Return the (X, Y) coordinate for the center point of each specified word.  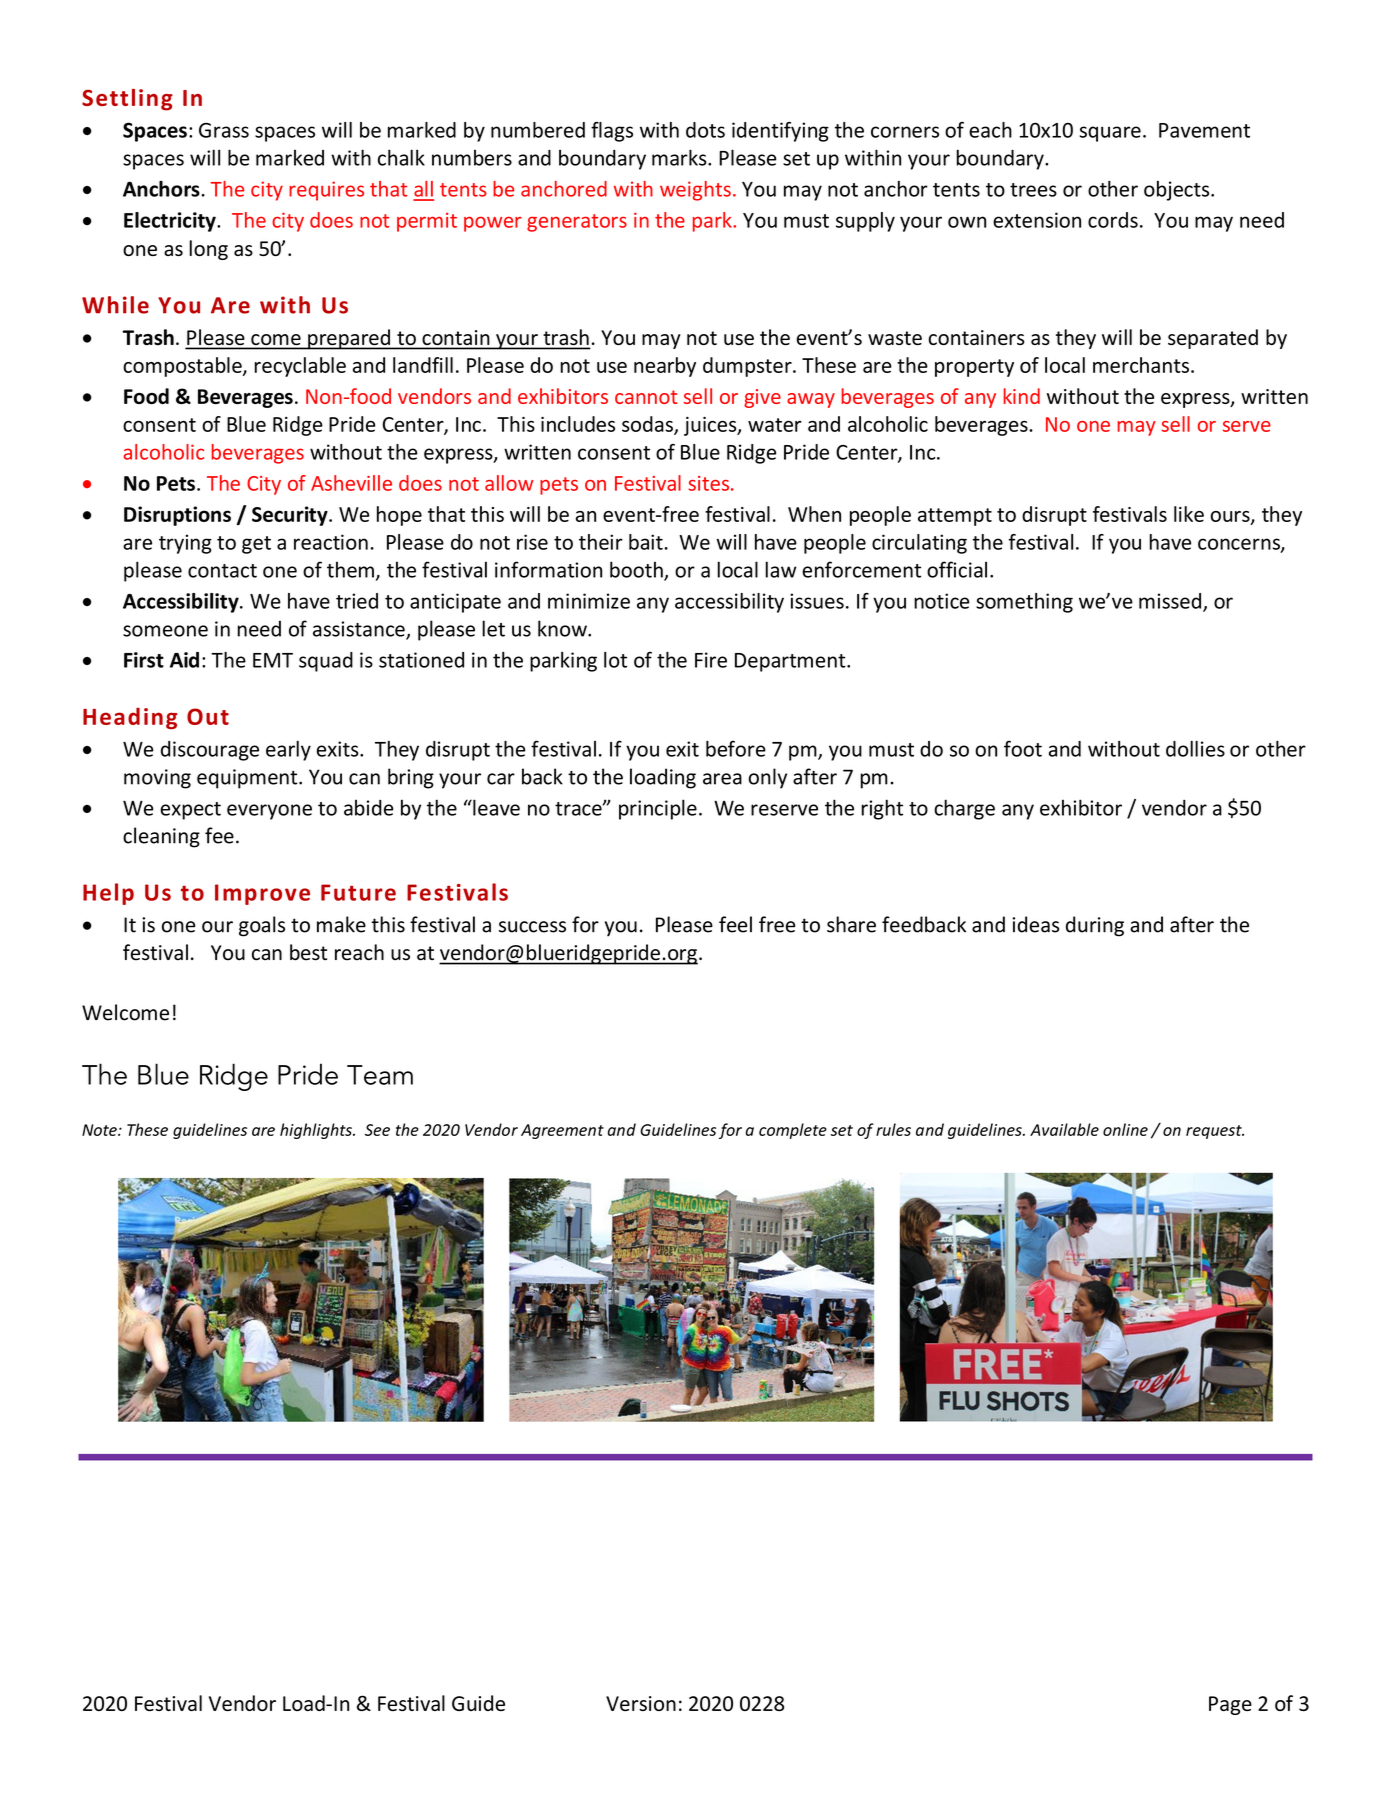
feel (735, 924)
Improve (262, 894)
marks (680, 157)
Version (641, 1703)
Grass (224, 130)
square (1110, 134)
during (1095, 926)
